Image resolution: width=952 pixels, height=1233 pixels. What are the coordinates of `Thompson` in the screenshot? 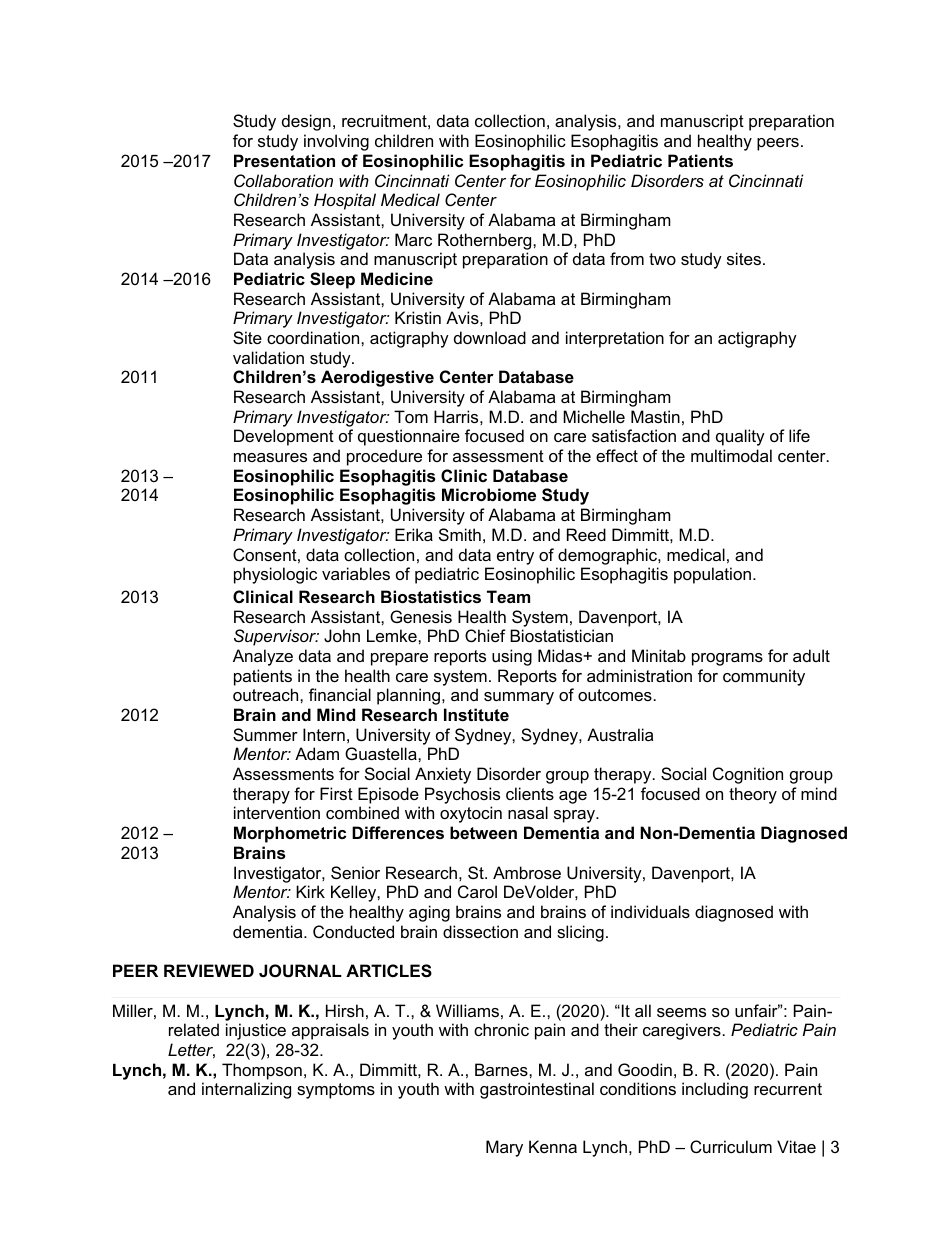 It's located at (262, 1071).
